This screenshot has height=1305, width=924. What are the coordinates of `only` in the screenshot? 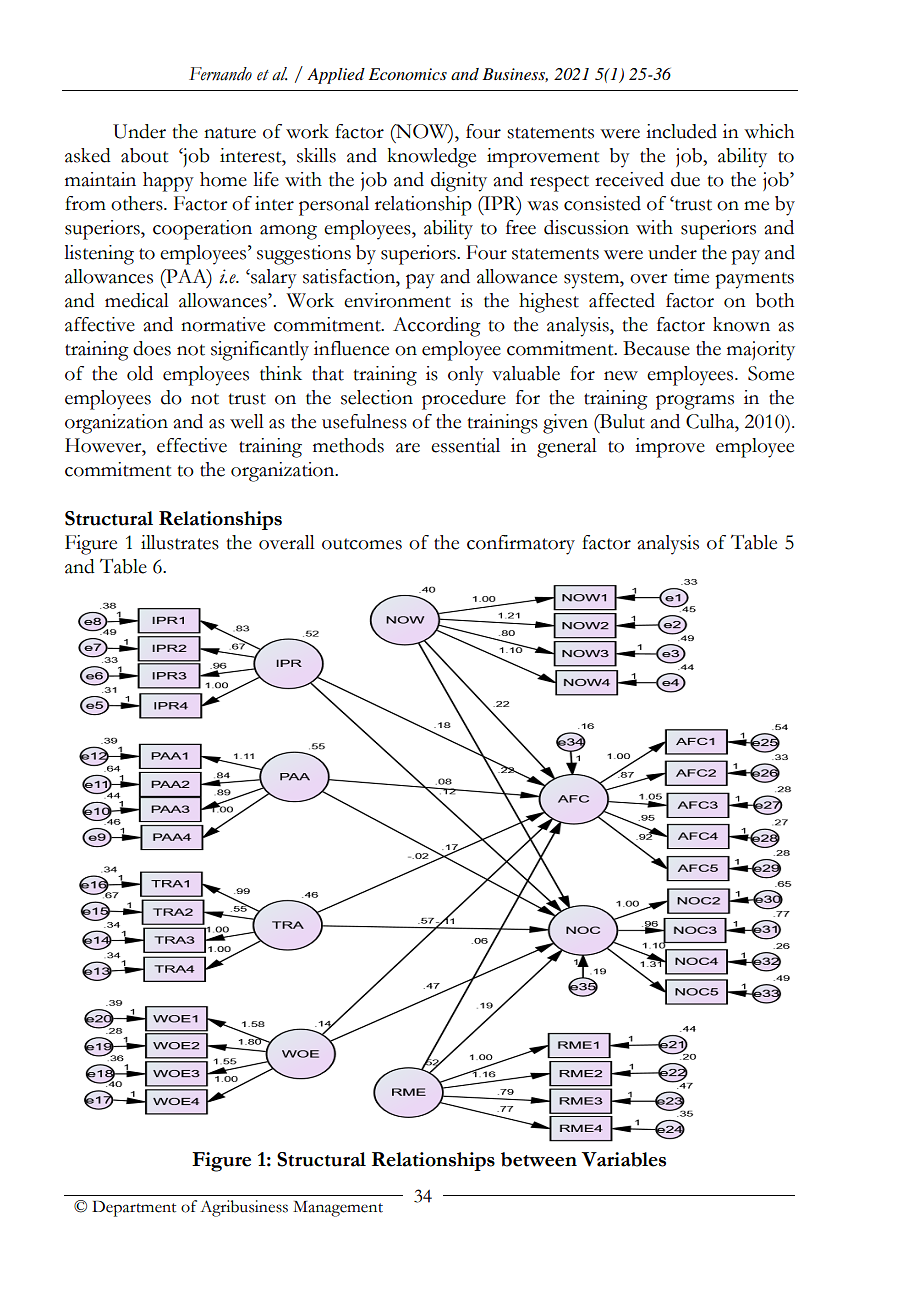 It's located at (466, 376).
